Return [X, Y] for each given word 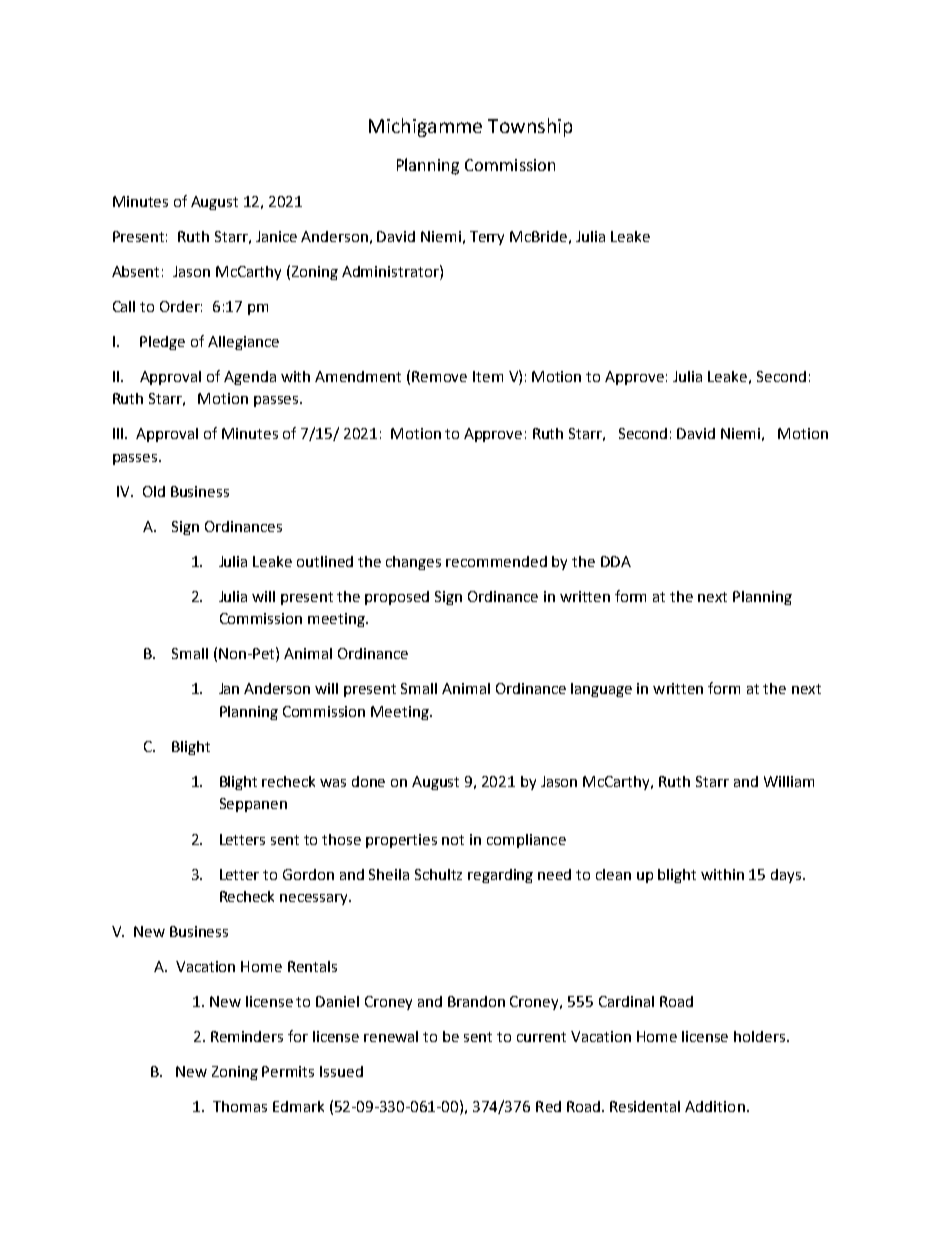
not [453, 840]
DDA [616, 561]
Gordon [308, 874]
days [787, 876]
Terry [487, 238]
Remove [439, 376]
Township [530, 127]
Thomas [240, 1106]
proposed [397, 598]
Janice [276, 236]
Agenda [250, 378]
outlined [325, 561]
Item [488, 376]
